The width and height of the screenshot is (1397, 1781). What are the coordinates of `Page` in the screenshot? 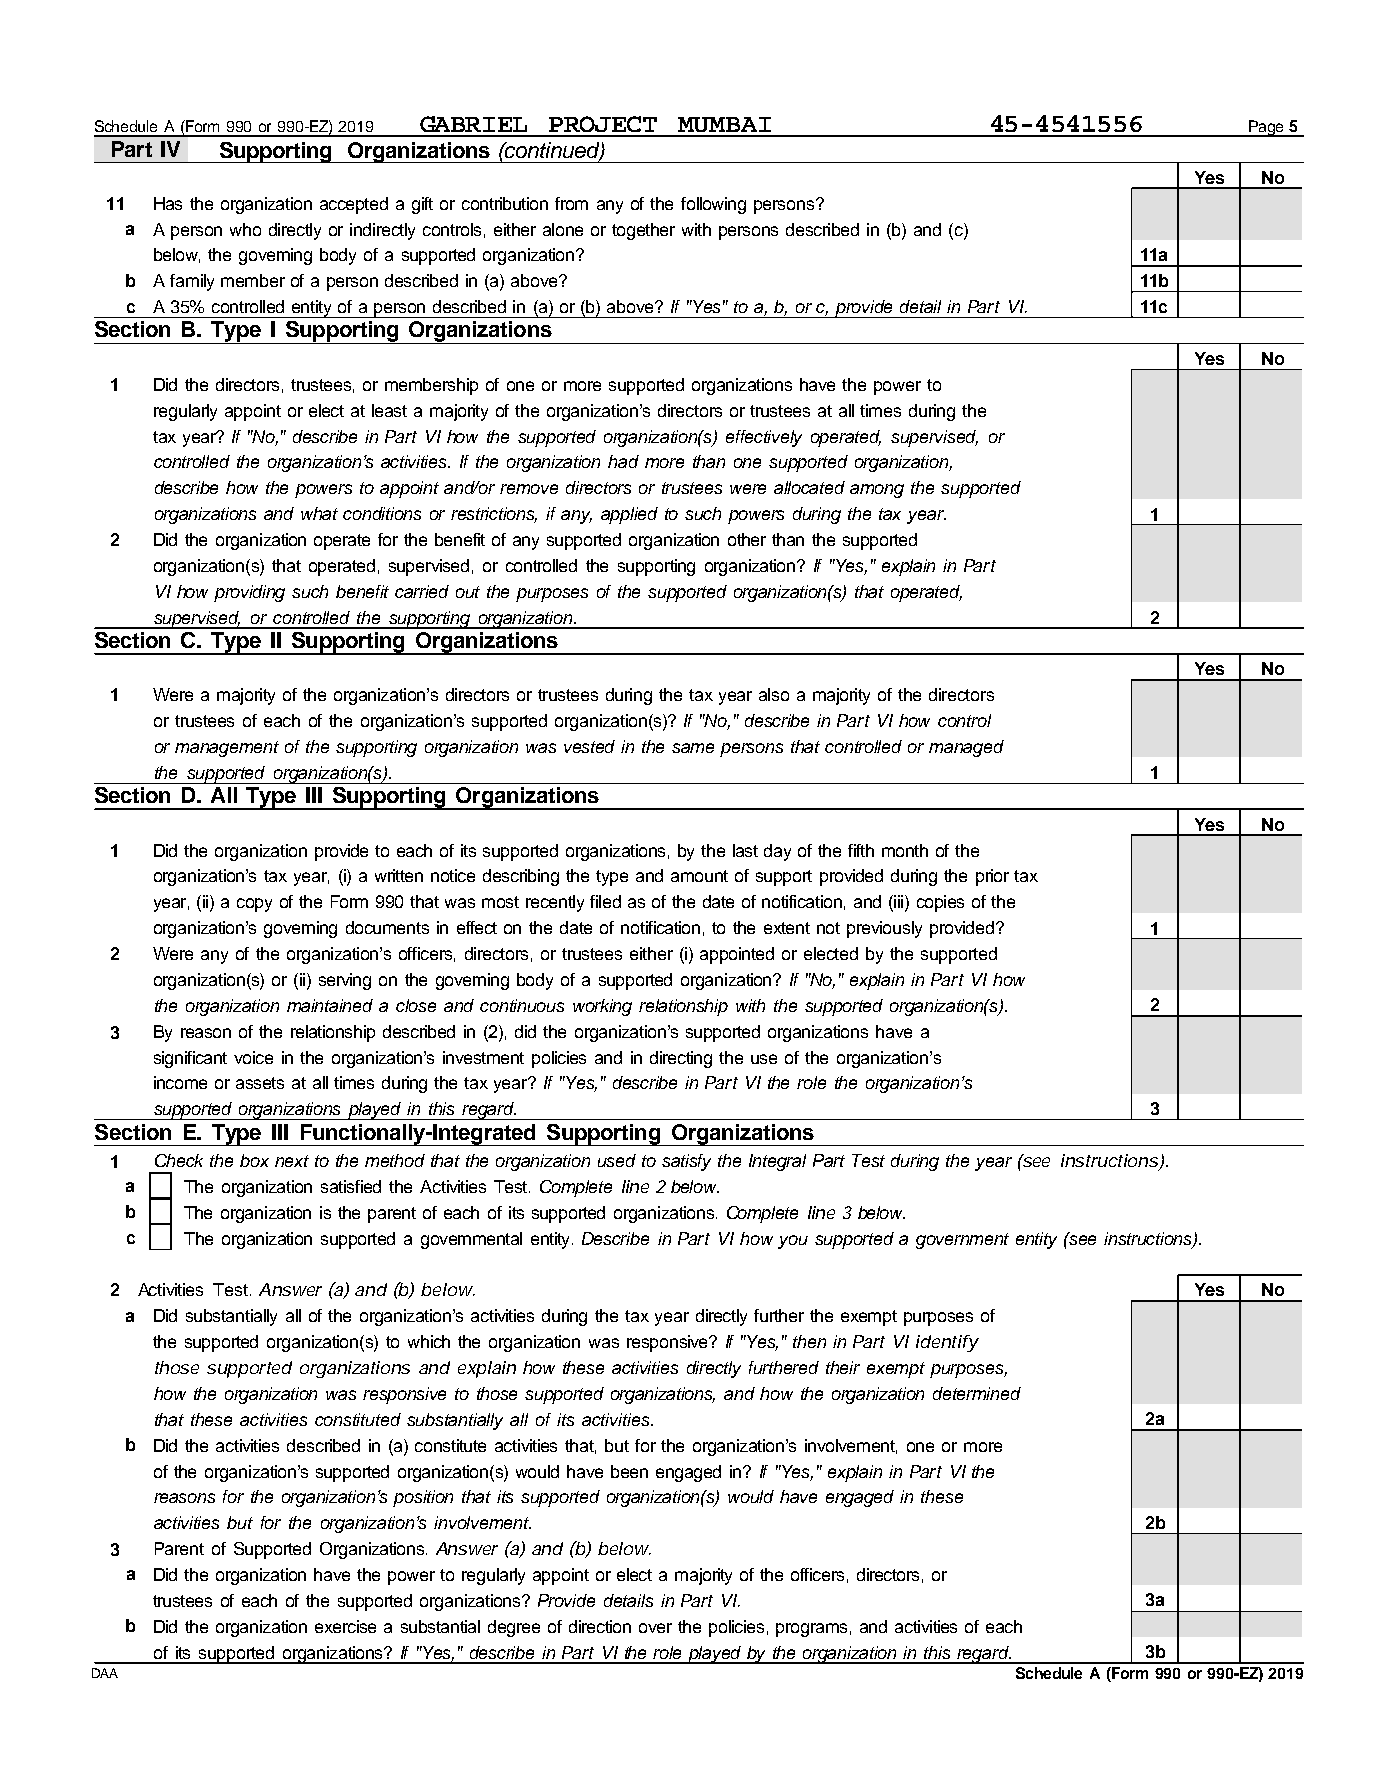 It's located at (1266, 128).
